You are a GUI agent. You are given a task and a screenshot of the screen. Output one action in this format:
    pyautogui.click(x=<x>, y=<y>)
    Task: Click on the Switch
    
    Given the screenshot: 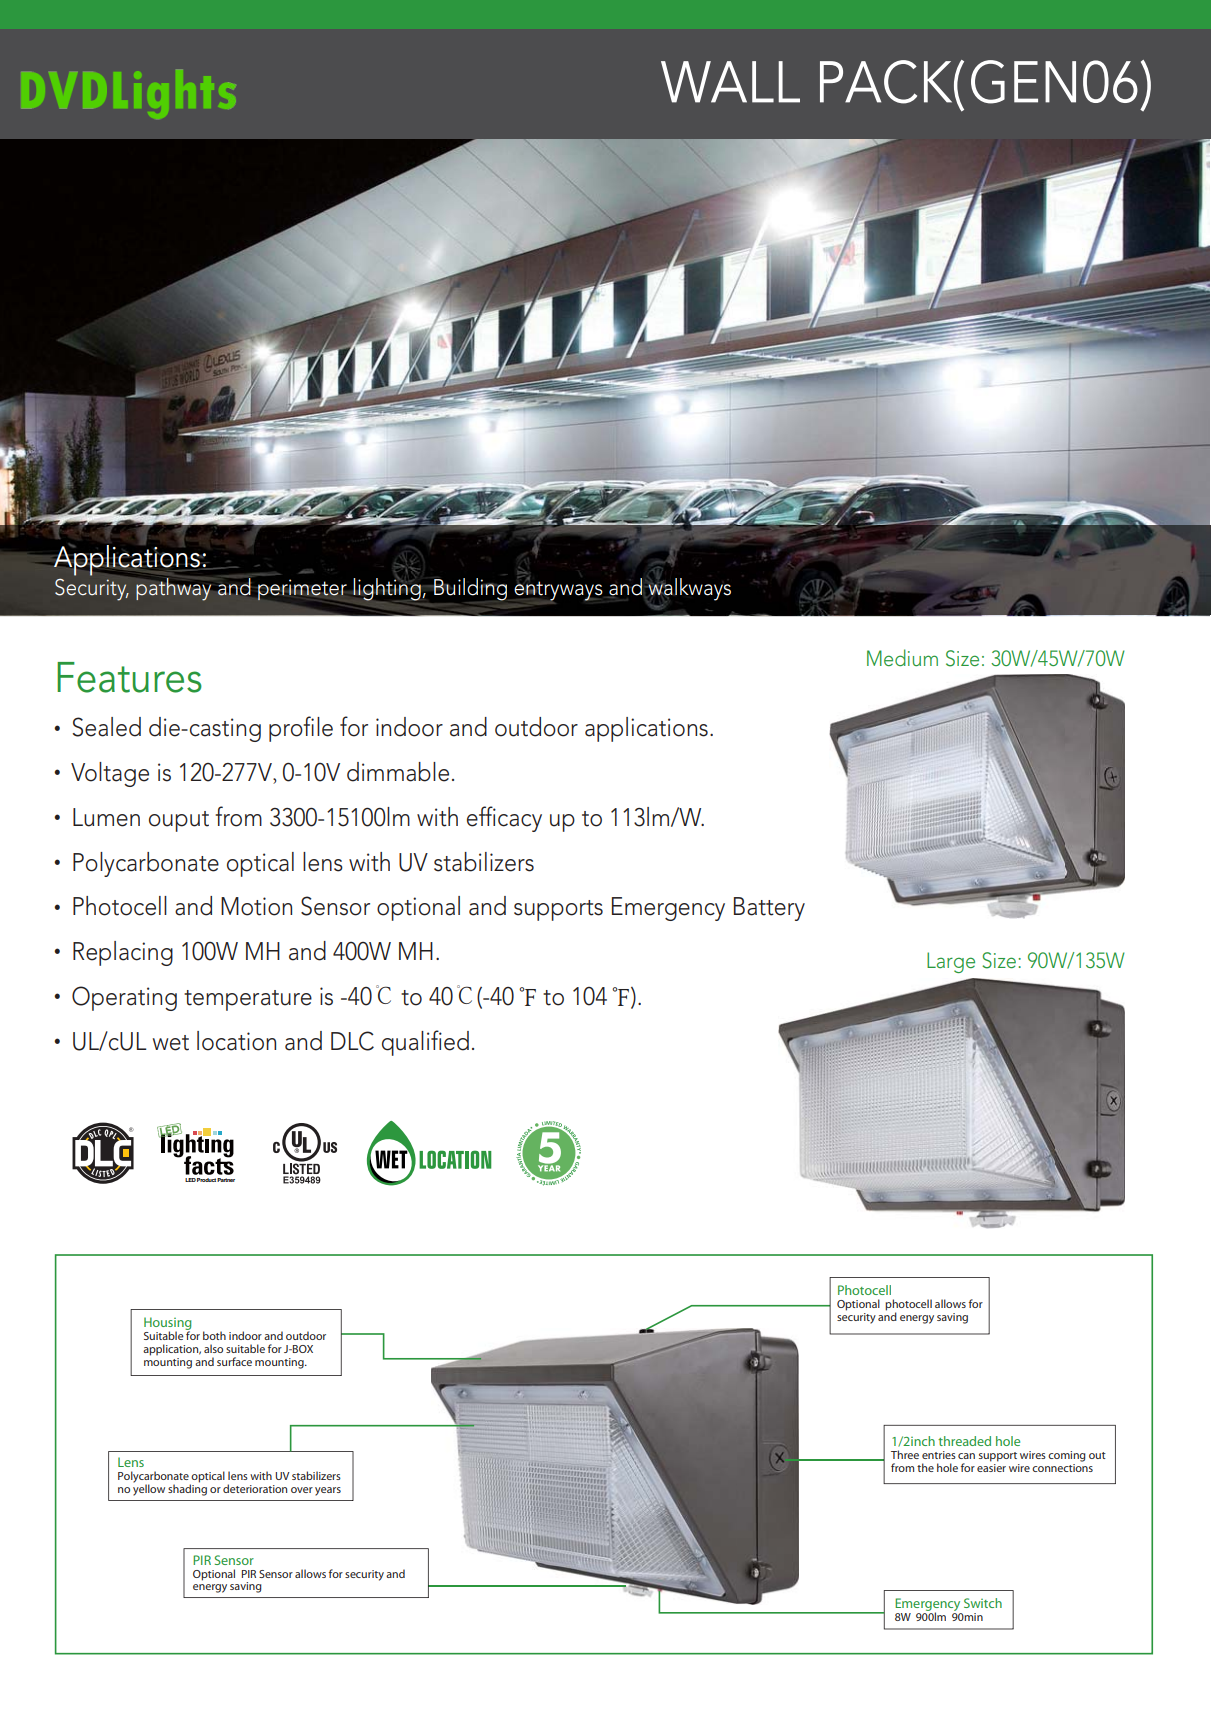 What is the action you would take?
    pyautogui.click(x=983, y=1603)
